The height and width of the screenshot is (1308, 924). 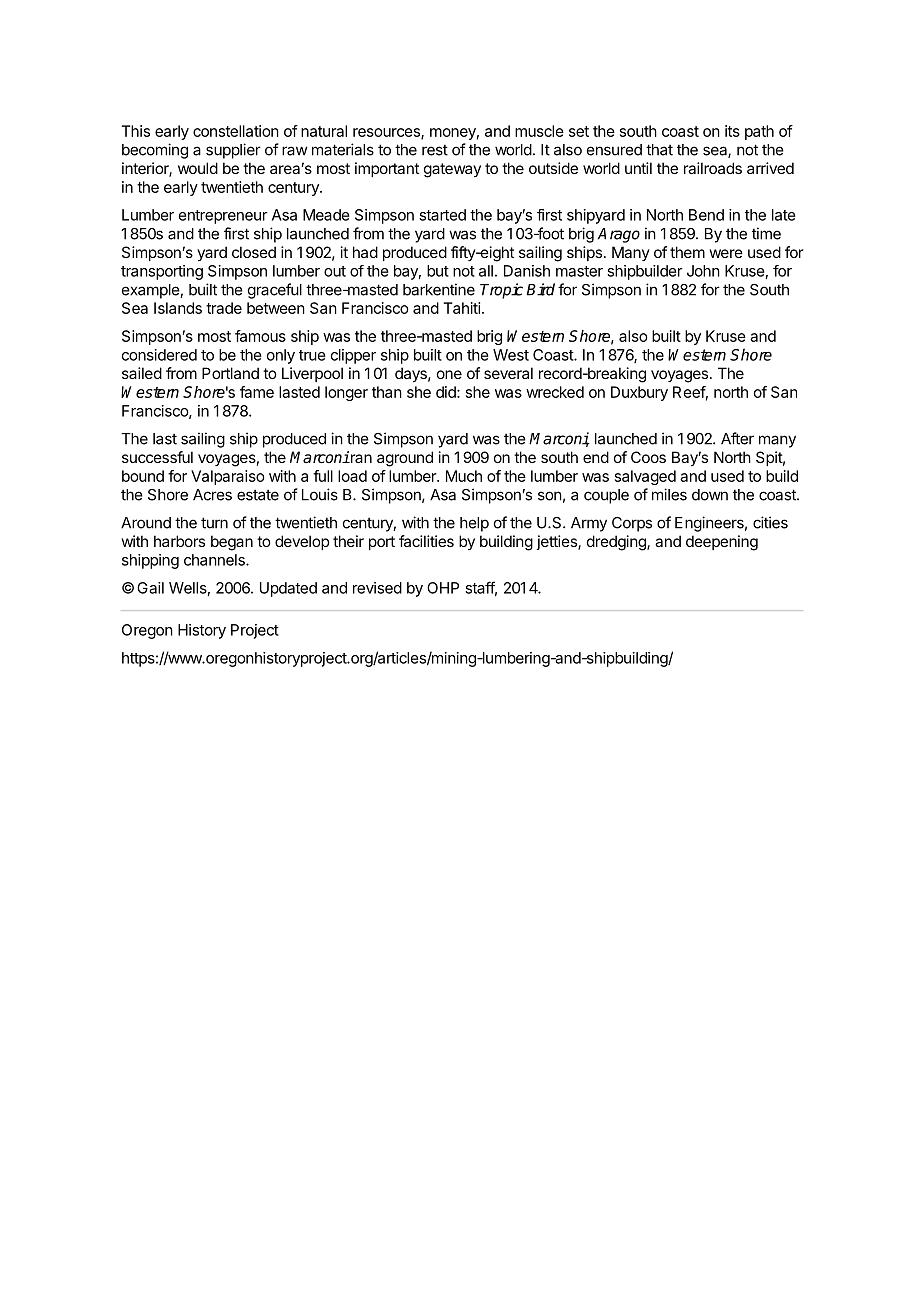 I want to click on several, so click(x=508, y=373).
